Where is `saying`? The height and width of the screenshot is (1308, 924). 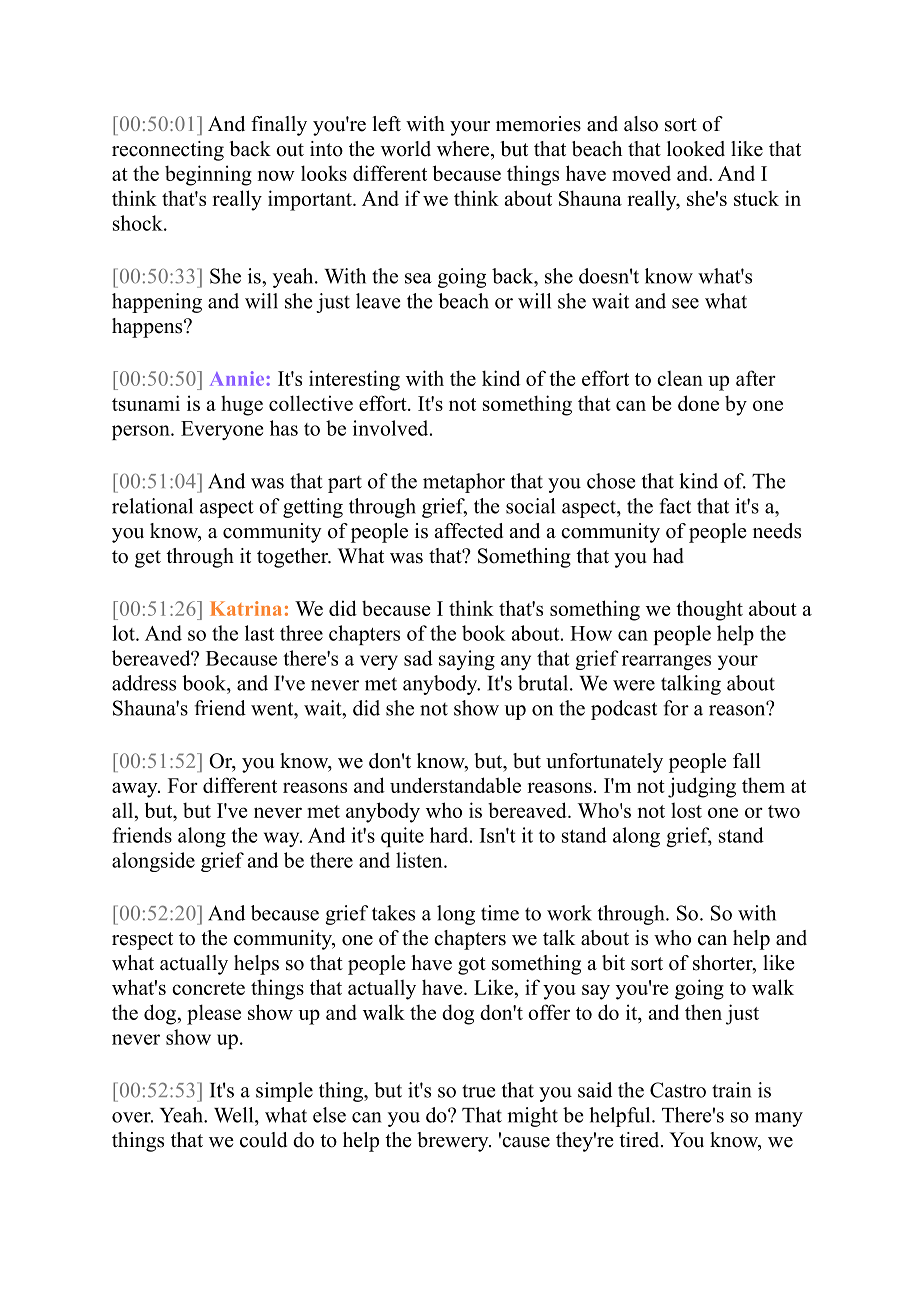
saying is located at coordinates (467, 660).
